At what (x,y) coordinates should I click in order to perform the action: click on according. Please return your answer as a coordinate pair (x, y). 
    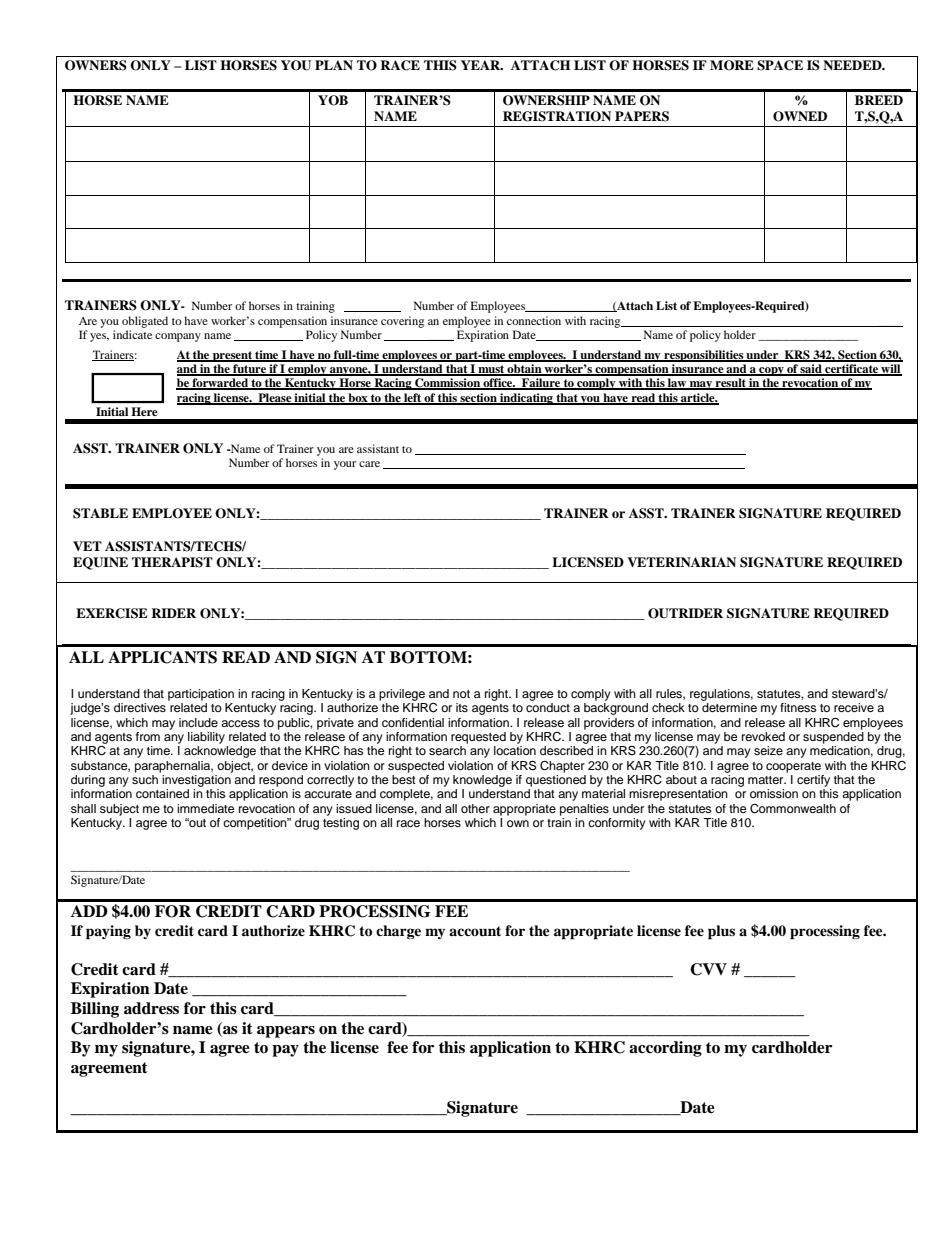
    Looking at the image, I should click on (665, 1049).
